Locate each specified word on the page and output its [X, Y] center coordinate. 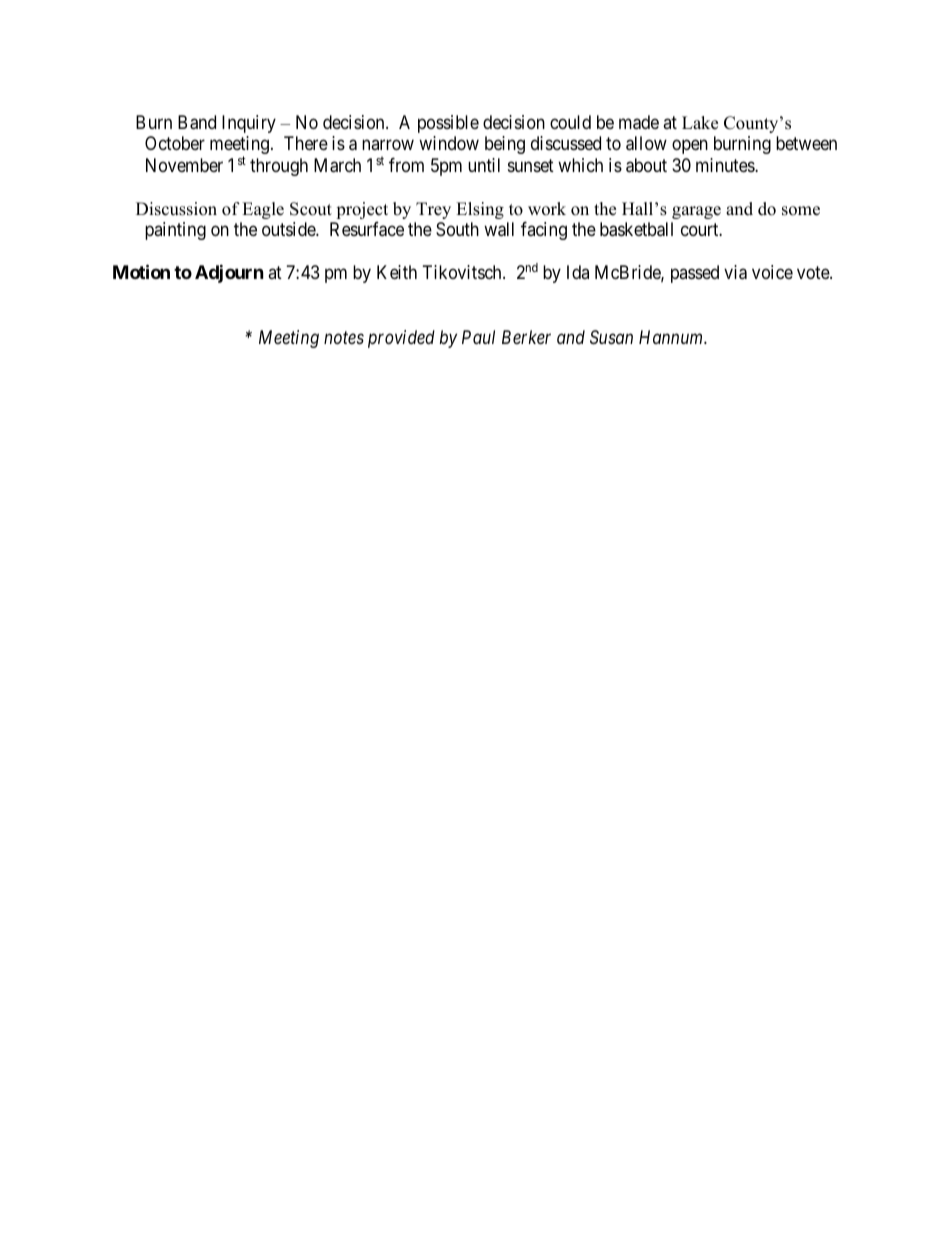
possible [448, 124]
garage [696, 212]
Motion [141, 272]
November [184, 165]
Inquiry [249, 124]
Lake [700, 123]
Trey [433, 210]
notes [344, 338]
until [484, 165]
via [735, 272]
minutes [726, 165]
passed [695, 274]
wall [499, 229]
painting [175, 231]
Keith [397, 272]
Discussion [176, 209]
